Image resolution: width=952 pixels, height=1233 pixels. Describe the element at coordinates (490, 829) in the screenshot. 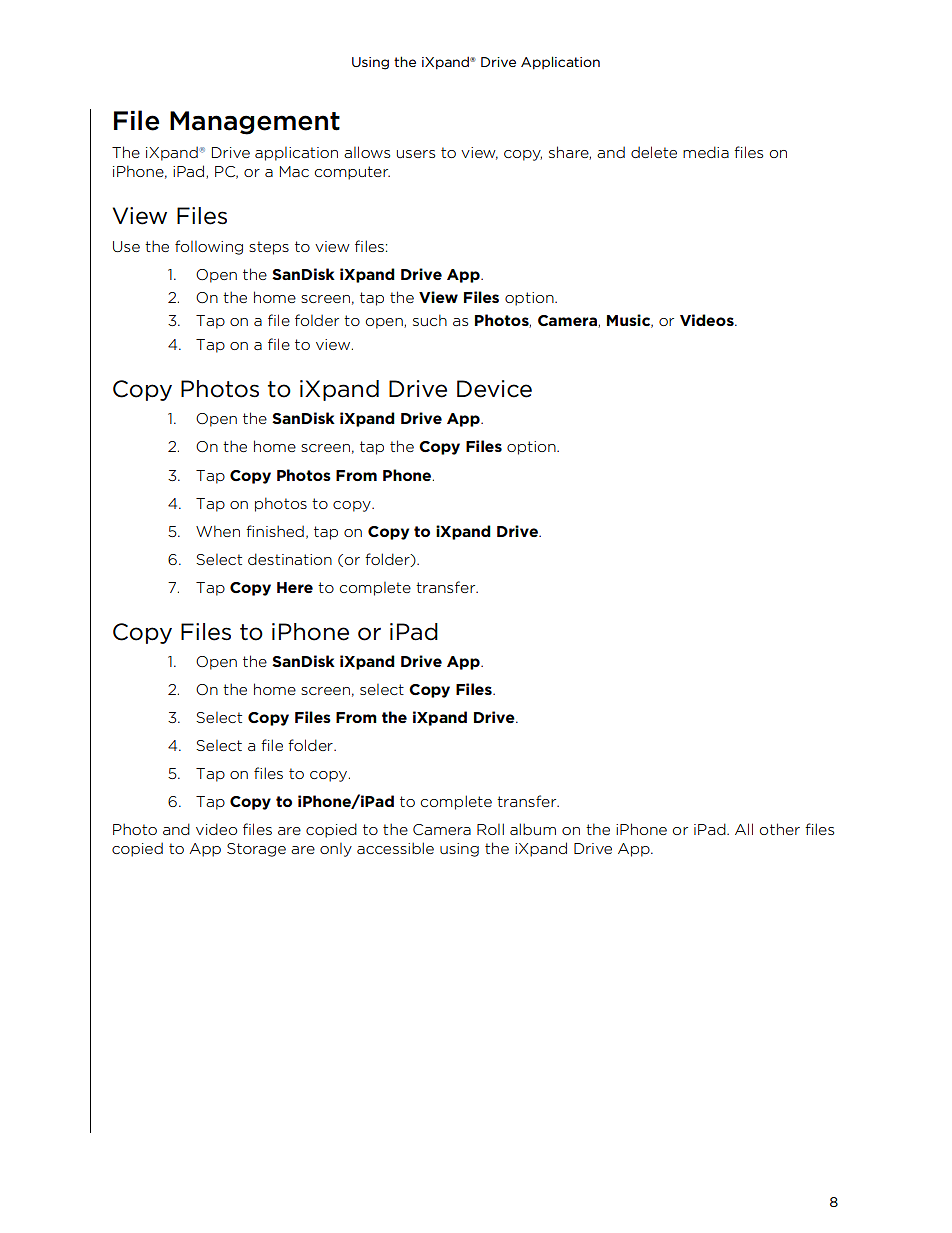

I see `Roll` at that location.
